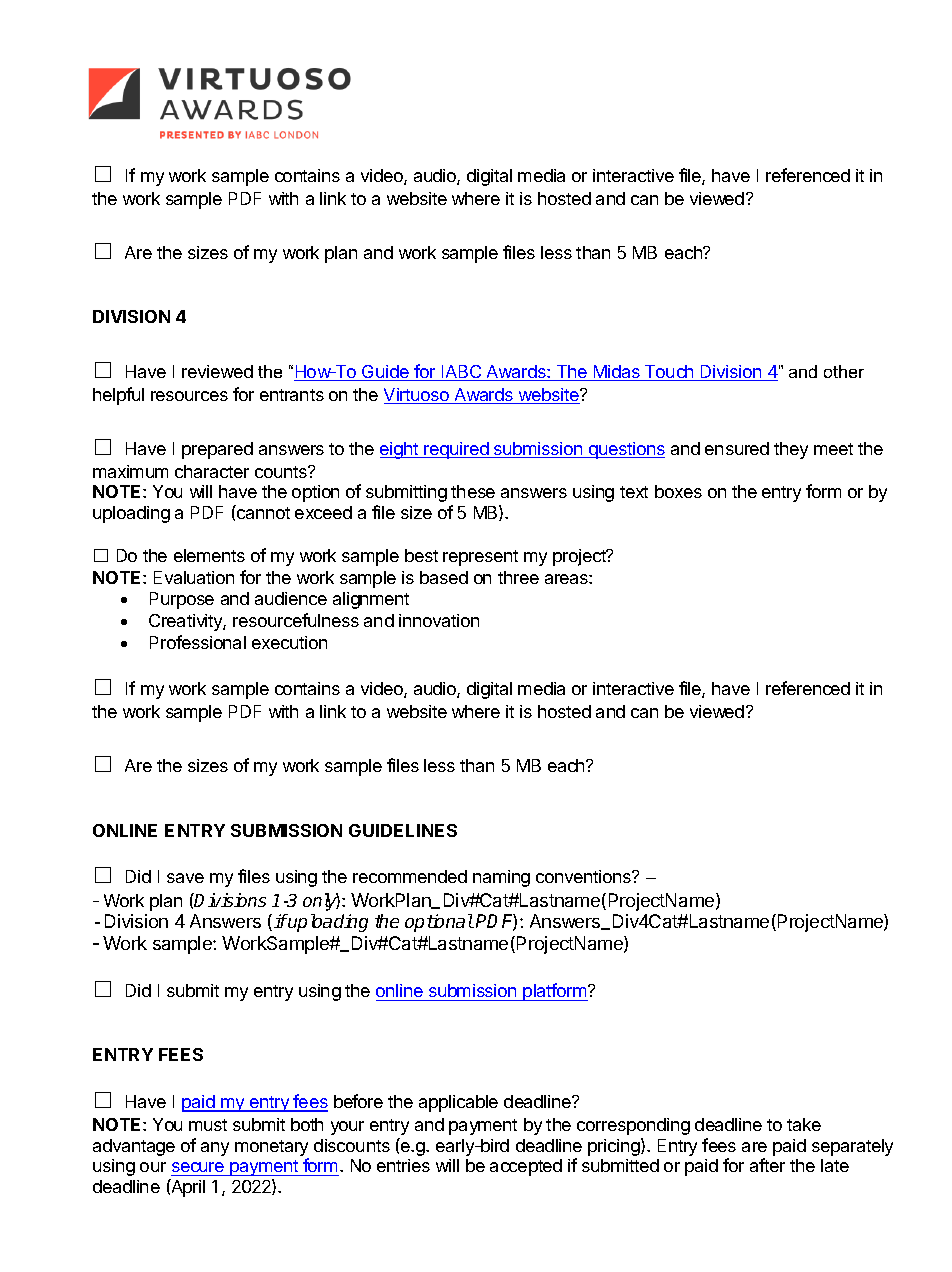  Describe the element at coordinates (185, 878) in the document. I see `save` at that location.
